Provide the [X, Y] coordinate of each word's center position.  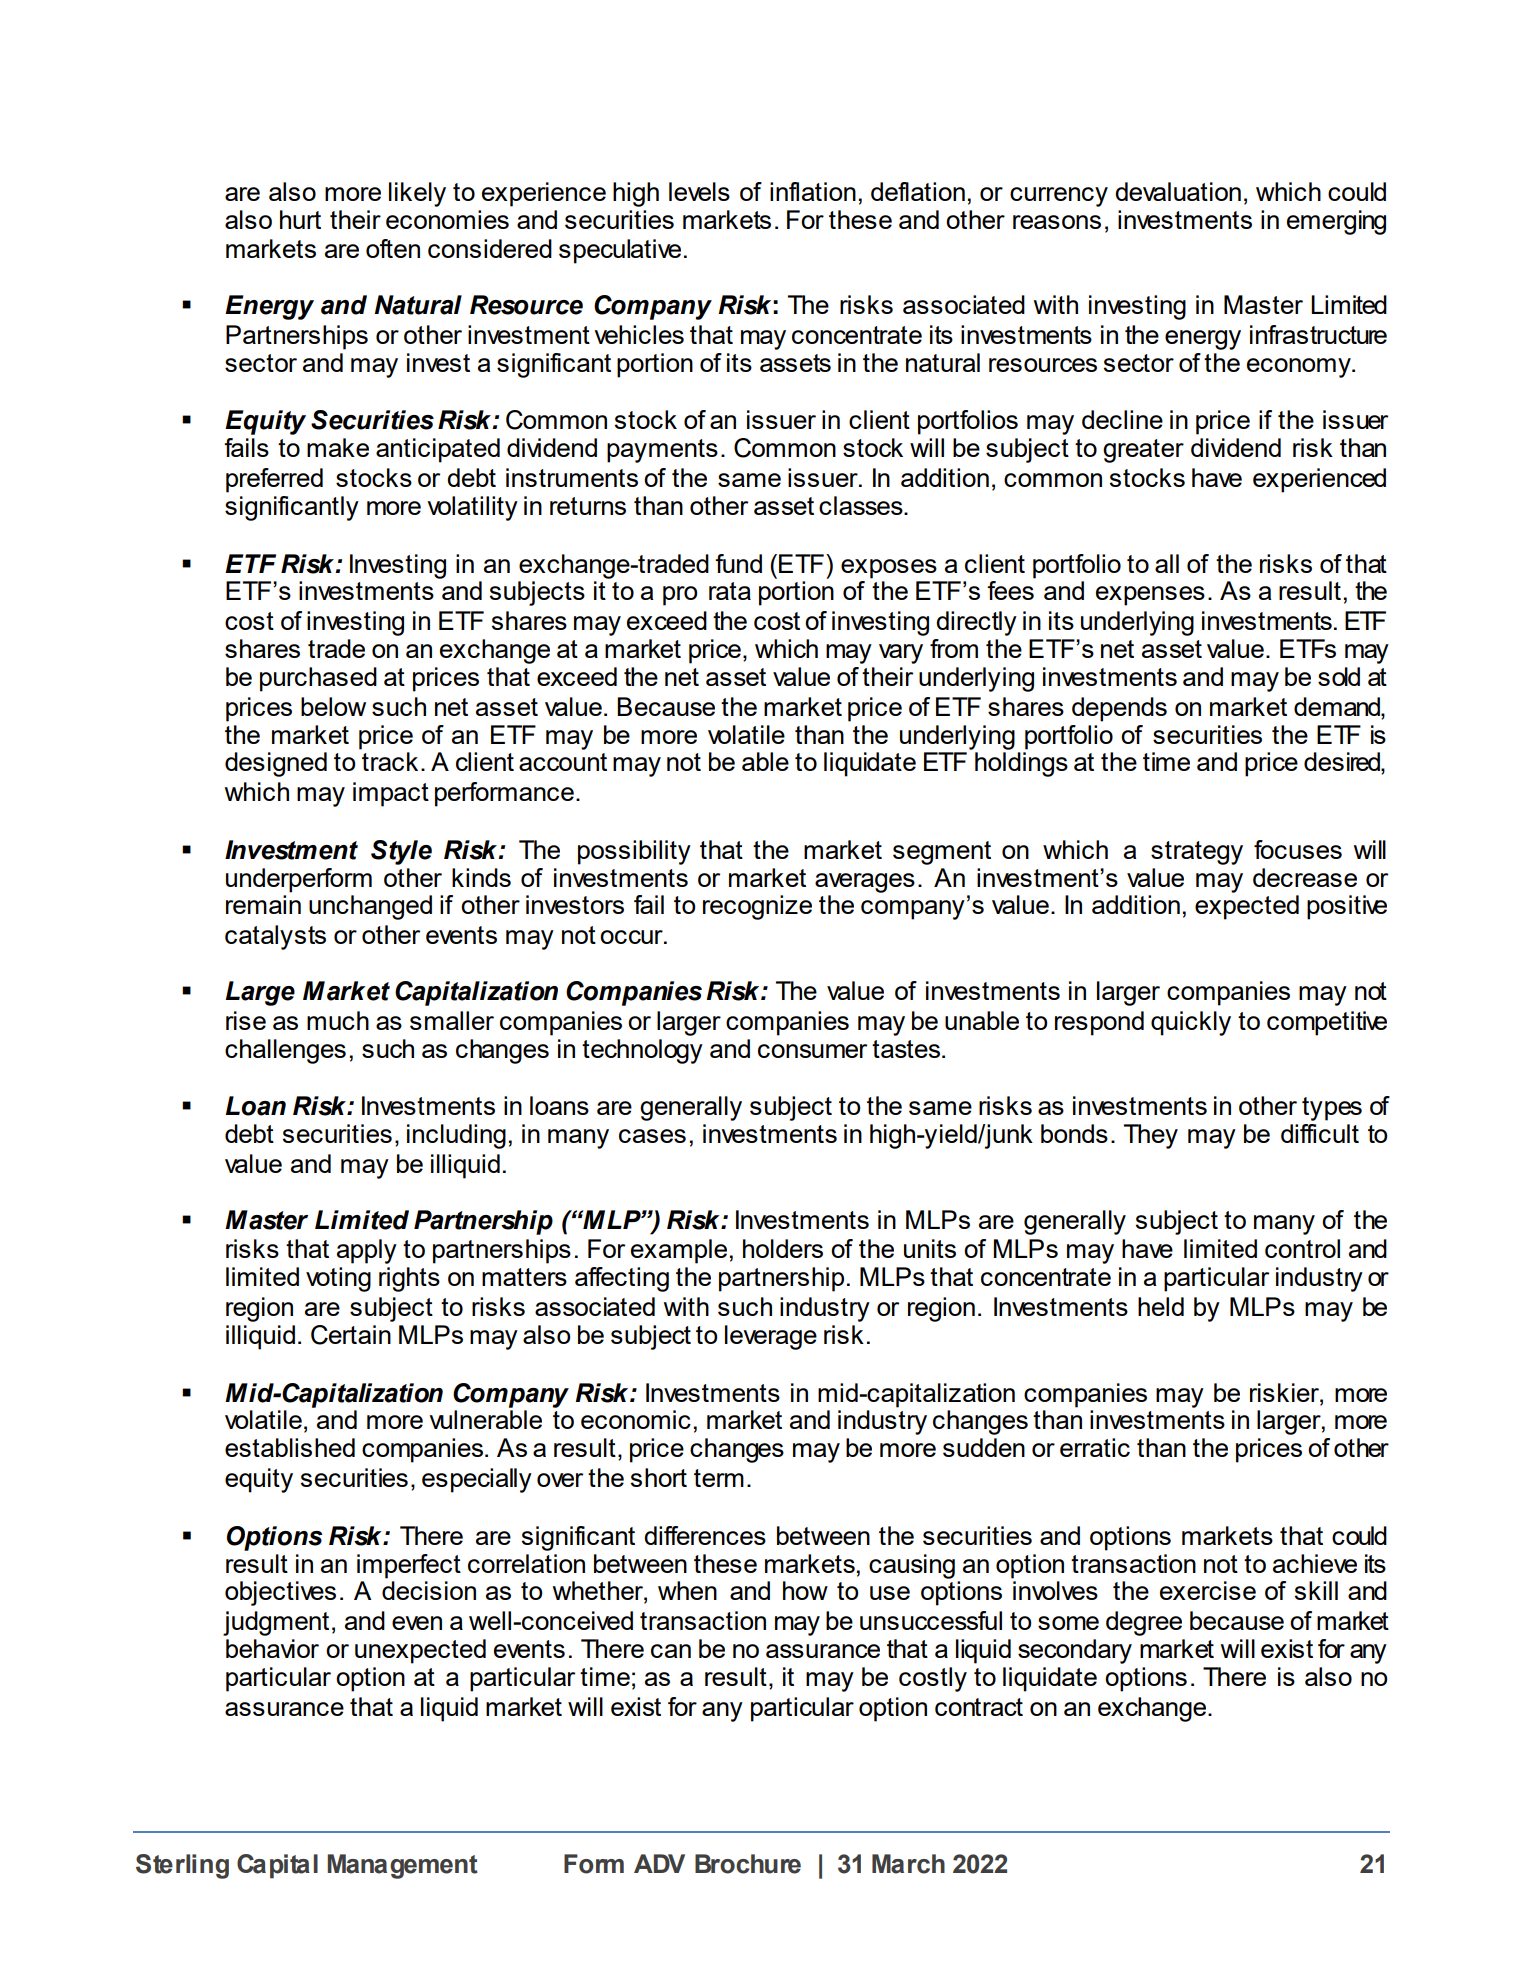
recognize [757, 907]
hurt [300, 219]
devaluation [1178, 191]
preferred [274, 480]
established [290, 1447]
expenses [1150, 596]
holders [783, 1248]
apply [367, 1251]
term [719, 1478]
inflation [813, 191]
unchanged [370, 907]
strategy [1197, 853]
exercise [1208, 1590]
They [1151, 1136]
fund [738, 563]
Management [402, 1866]
